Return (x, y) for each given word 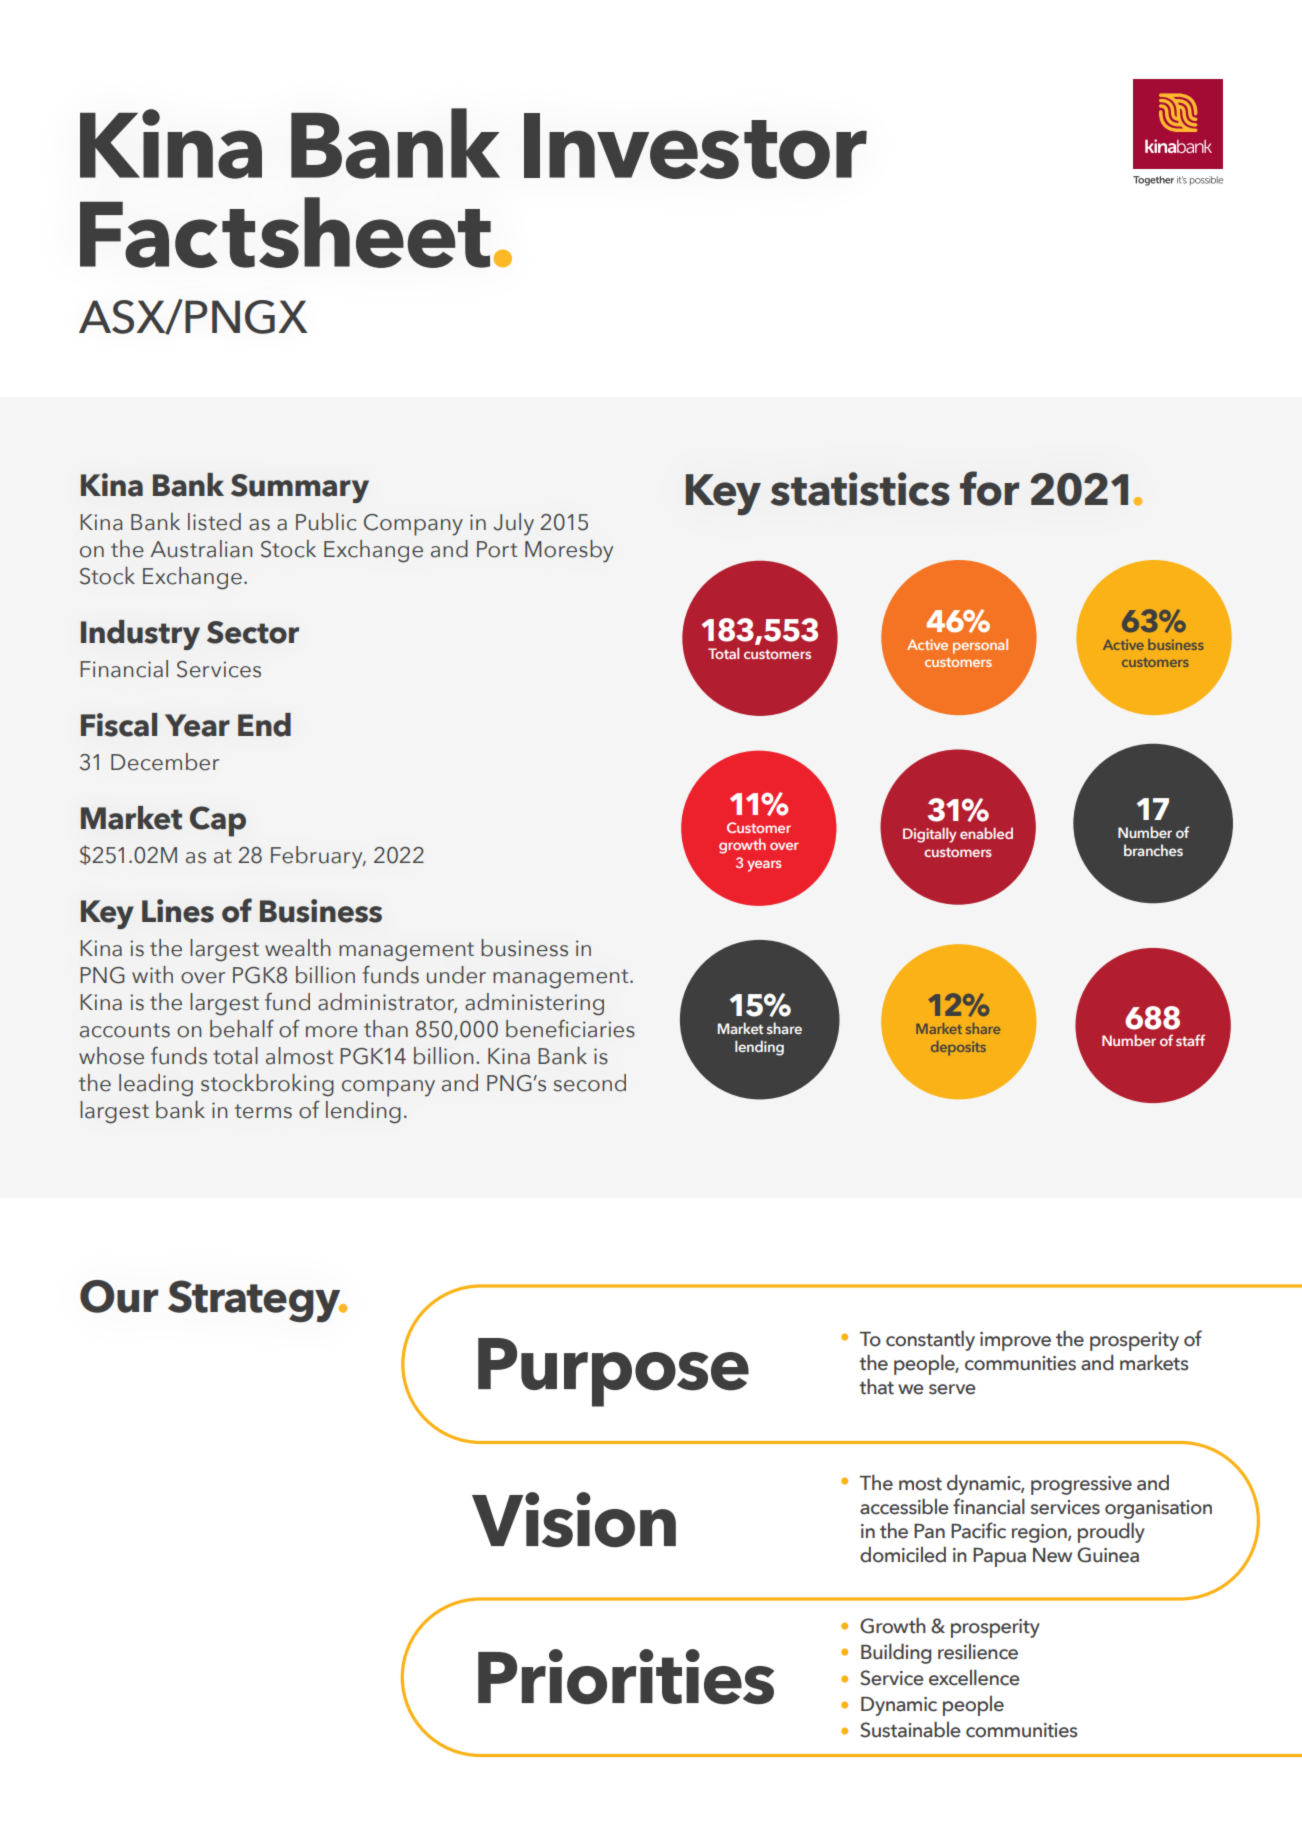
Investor (695, 146)
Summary (300, 488)
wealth (298, 948)
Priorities (626, 1676)
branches (1153, 850)
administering (534, 1004)
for (989, 488)
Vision (574, 1520)
